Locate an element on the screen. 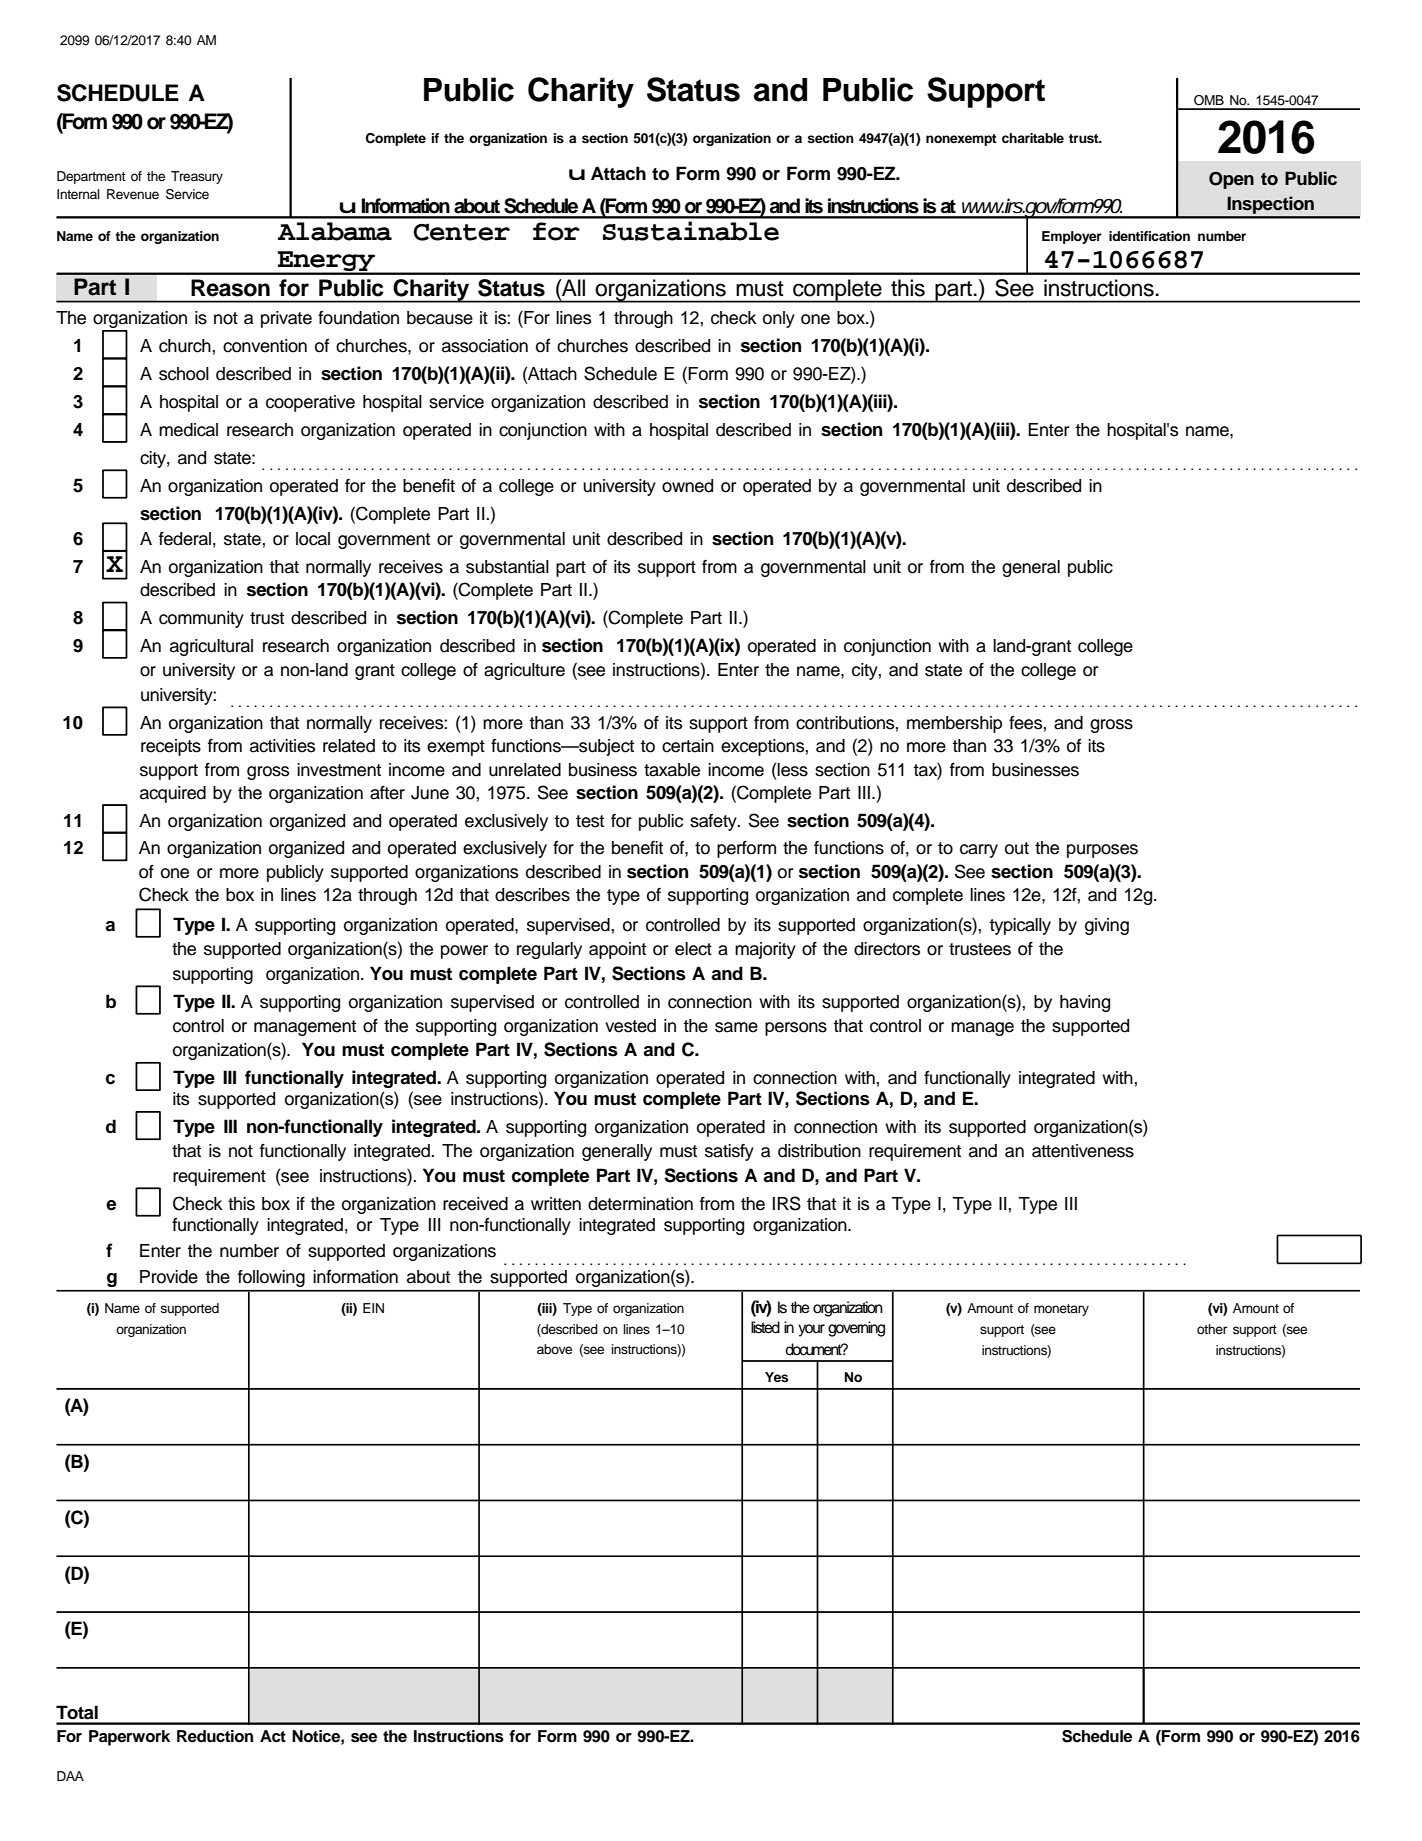  attentiveness is located at coordinates (1083, 1151).
